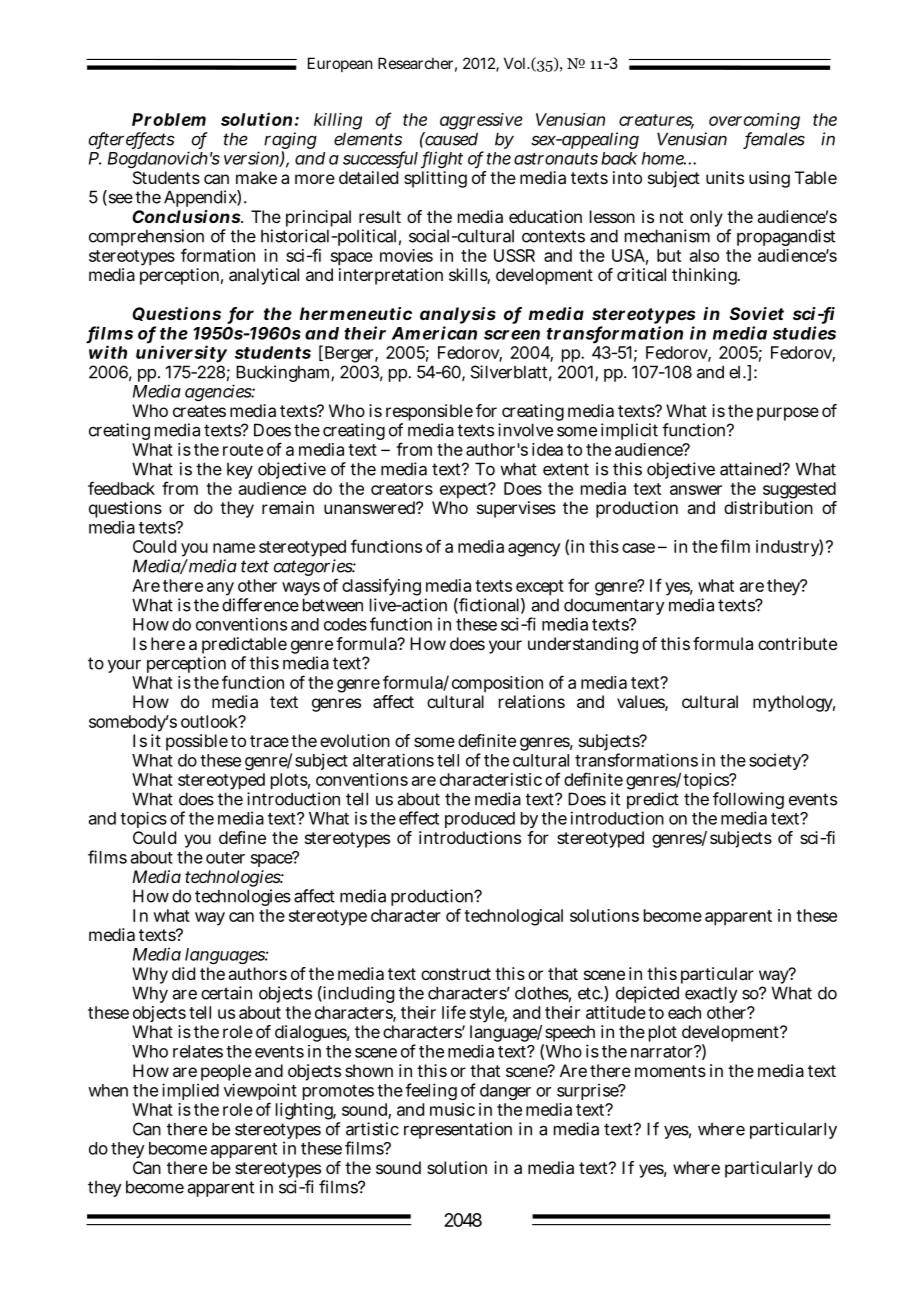 This image has width=924, height=1308. I want to click on analysis, so click(458, 317).
